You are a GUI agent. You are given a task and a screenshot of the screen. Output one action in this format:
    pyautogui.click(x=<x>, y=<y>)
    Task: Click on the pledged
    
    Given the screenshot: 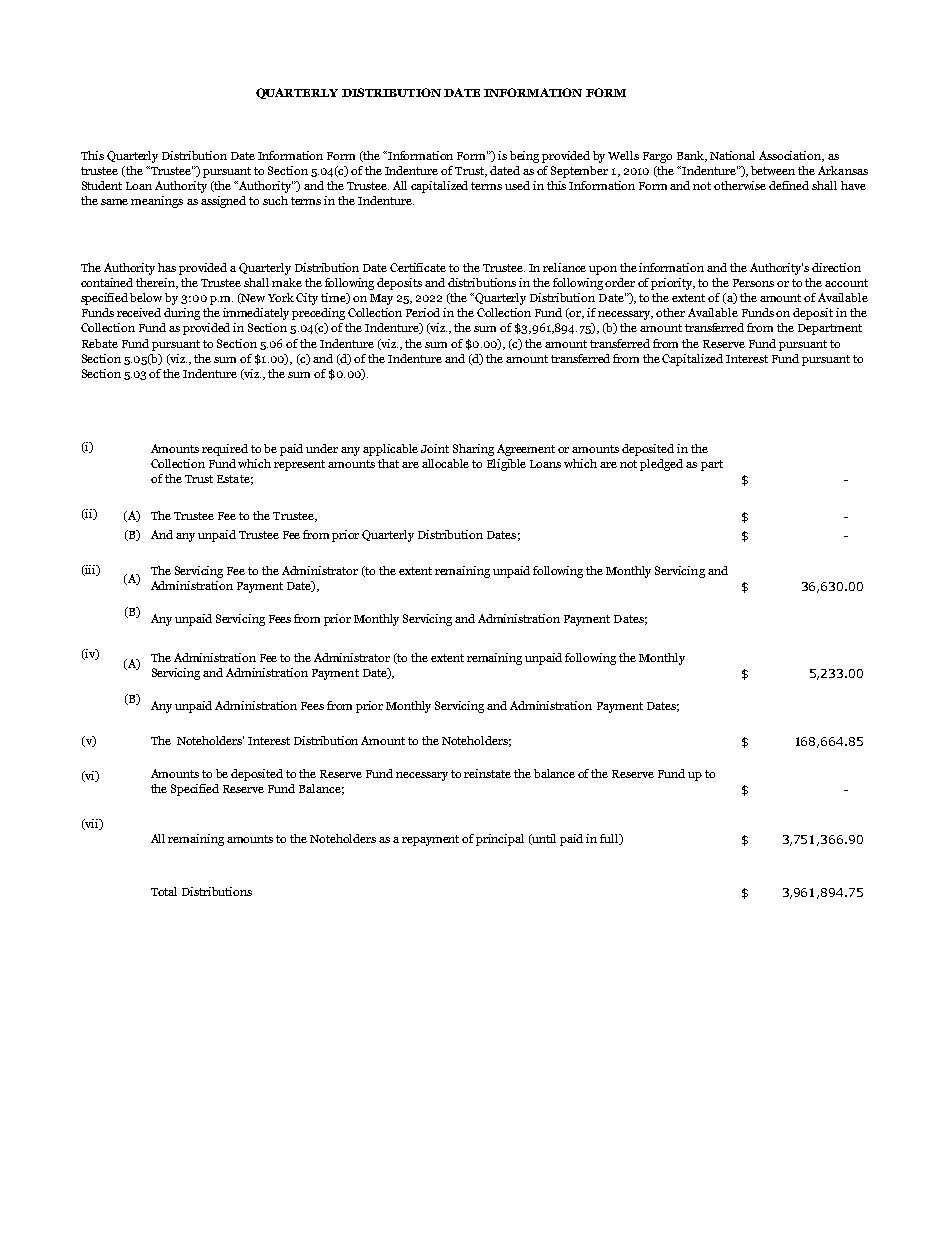 What is the action you would take?
    pyautogui.click(x=661, y=465)
